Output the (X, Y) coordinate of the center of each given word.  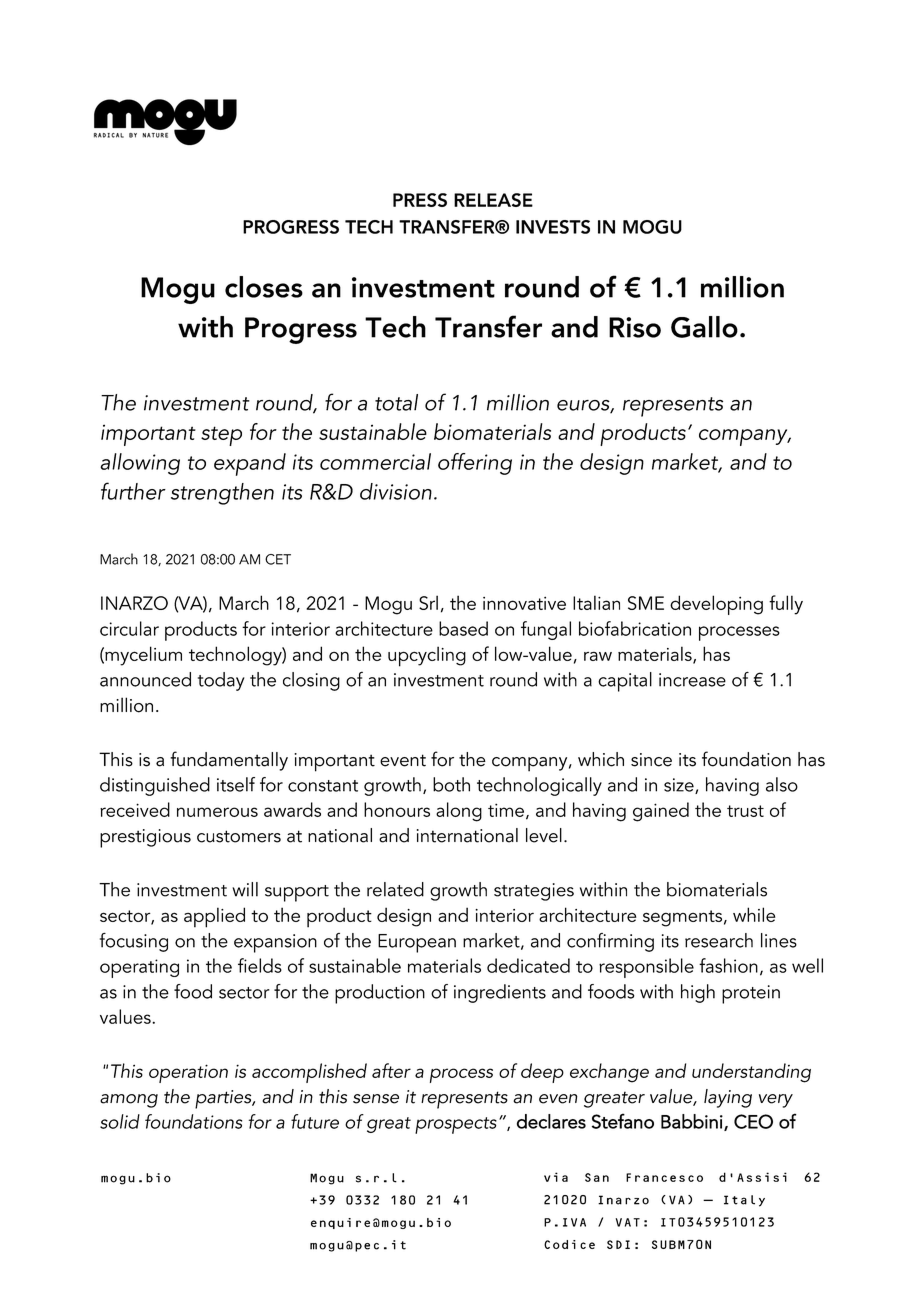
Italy (744, 1201)
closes (264, 287)
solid (120, 1121)
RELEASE (493, 200)
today (221, 681)
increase (692, 680)
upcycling (427, 656)
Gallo (704, 327)
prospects (456, 1125)
